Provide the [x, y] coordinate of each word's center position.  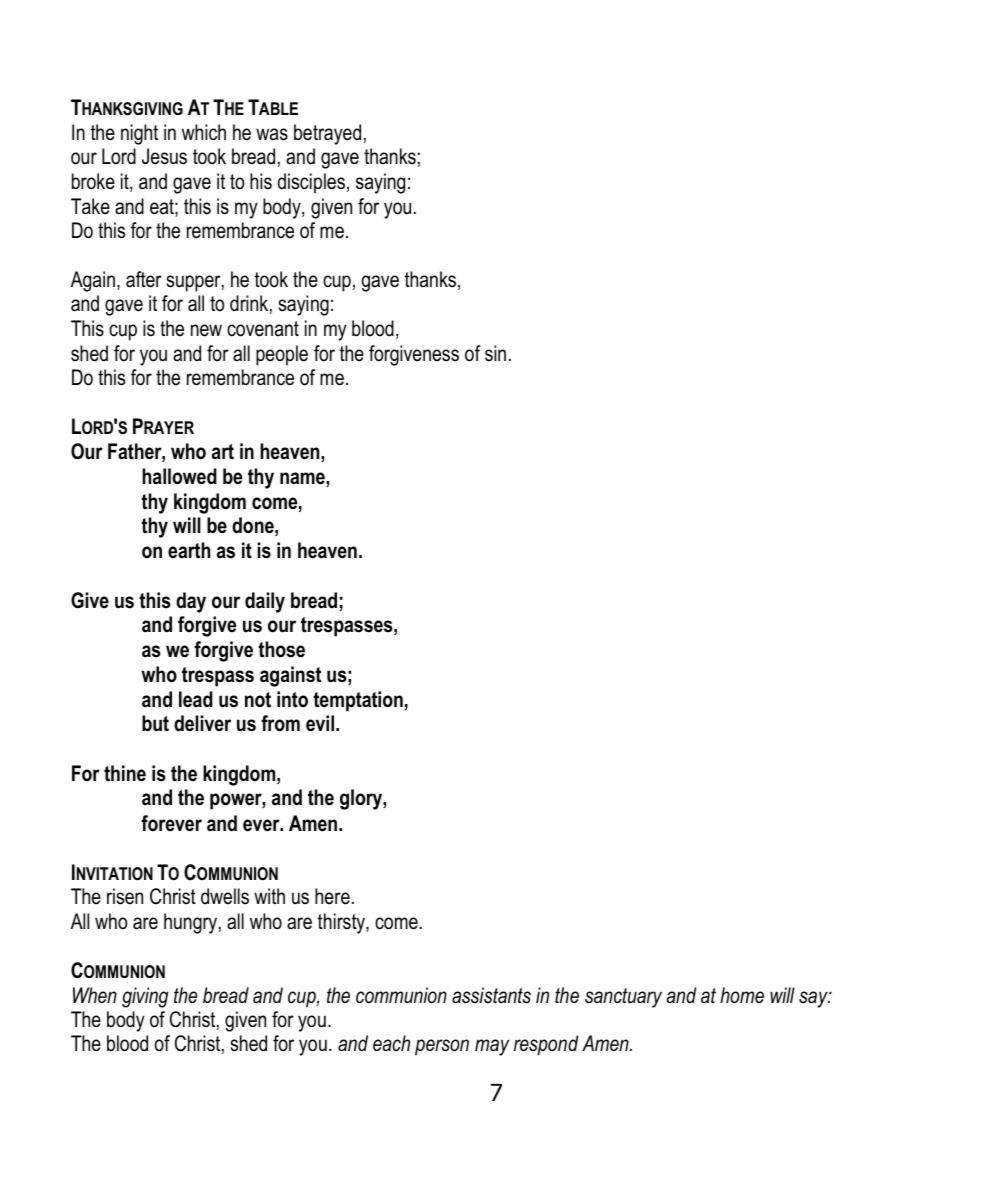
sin [495, 353]
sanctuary [623, 998]
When [95, 995]
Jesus [164, 156]
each [391, 1043]
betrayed [327, 134]
